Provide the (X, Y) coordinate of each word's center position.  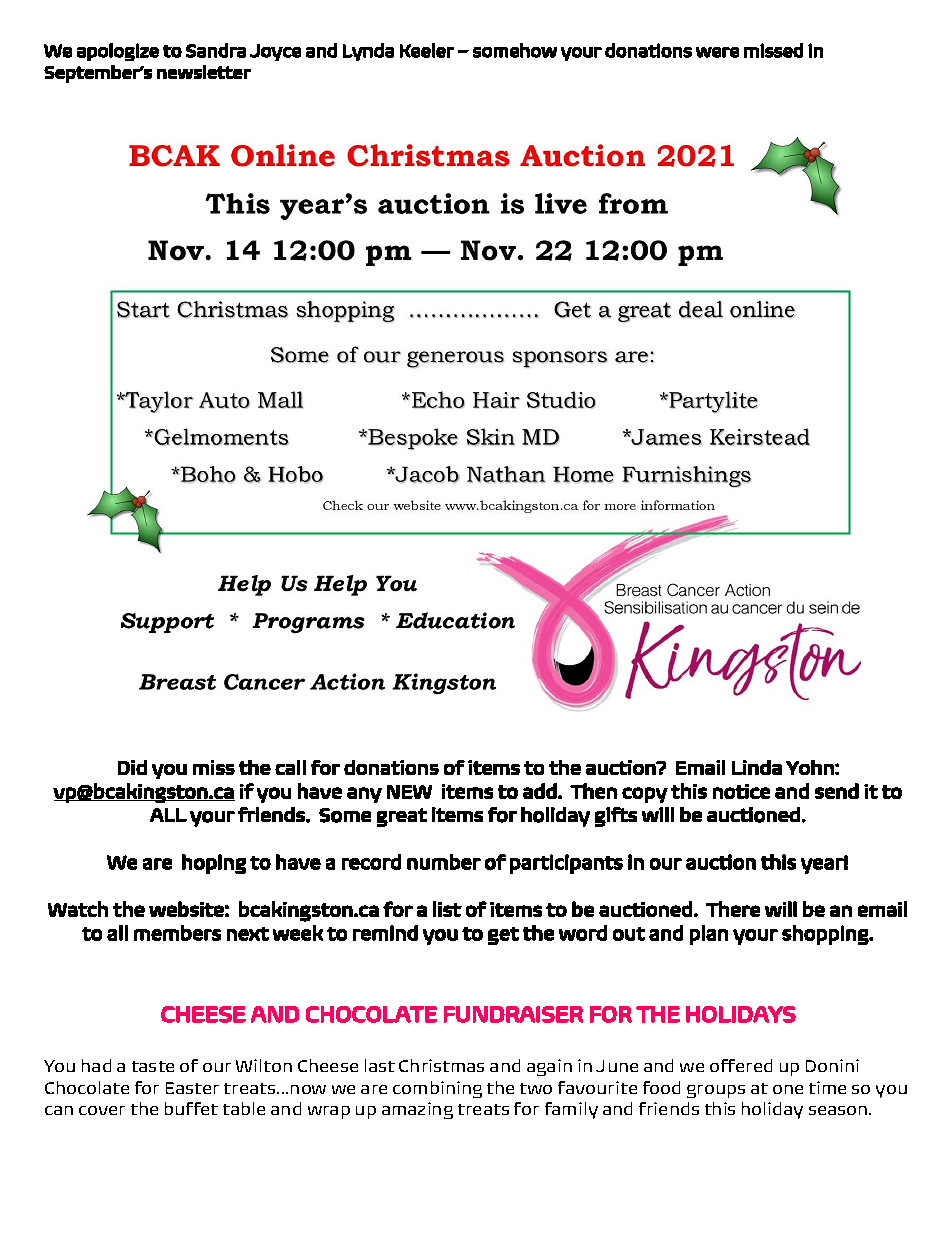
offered (741, 1065)
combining (437, 1089)
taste (153, 1066)
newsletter (204, 72)
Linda (757, 767)
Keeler (427, 50)
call (290, 767)
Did (132, 767)
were (717, 52)
